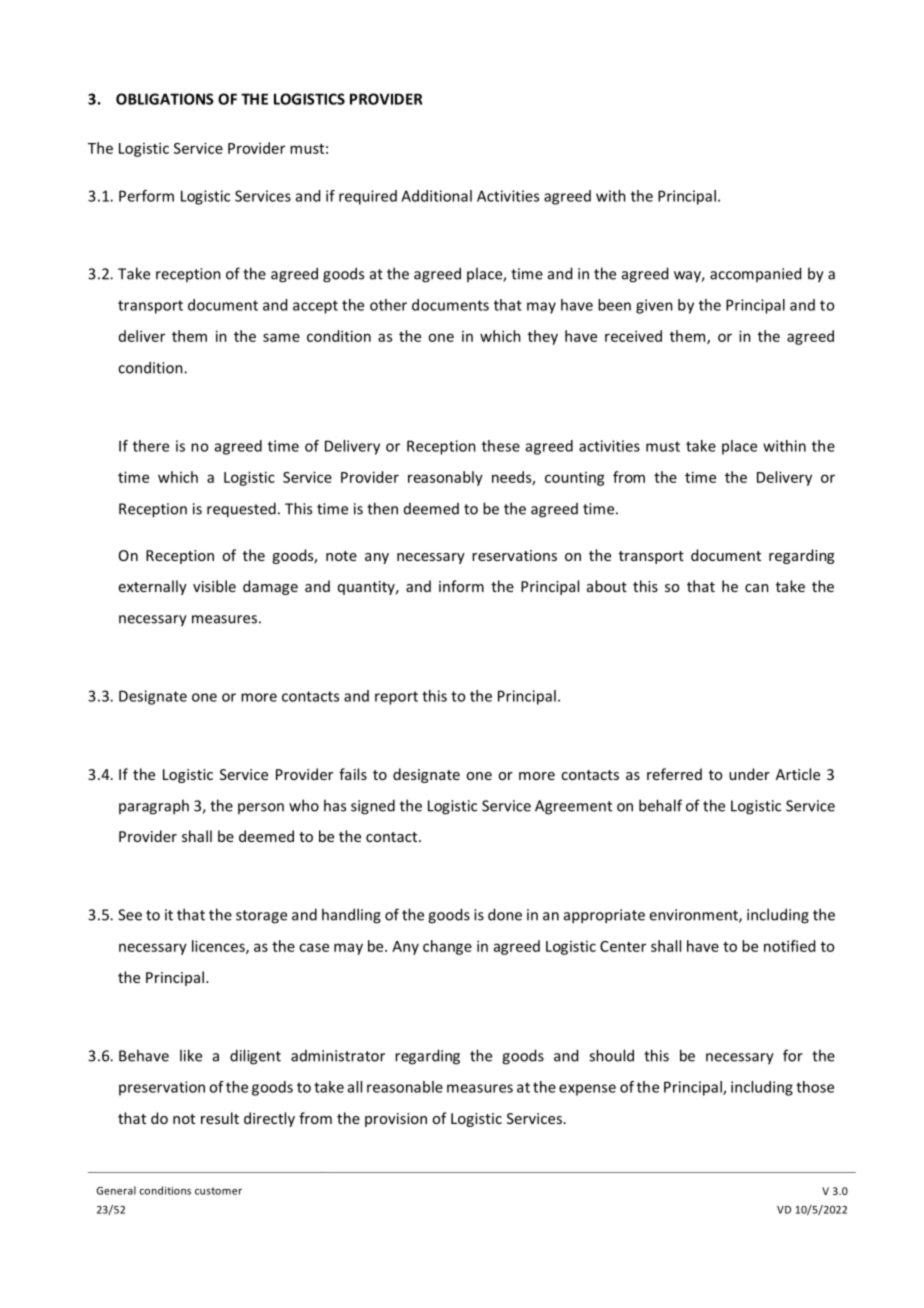 This screenshot has width=924, height=1308. Describe the element at coordinates (757, 588) in the screenshot. I see `can` at that location.
